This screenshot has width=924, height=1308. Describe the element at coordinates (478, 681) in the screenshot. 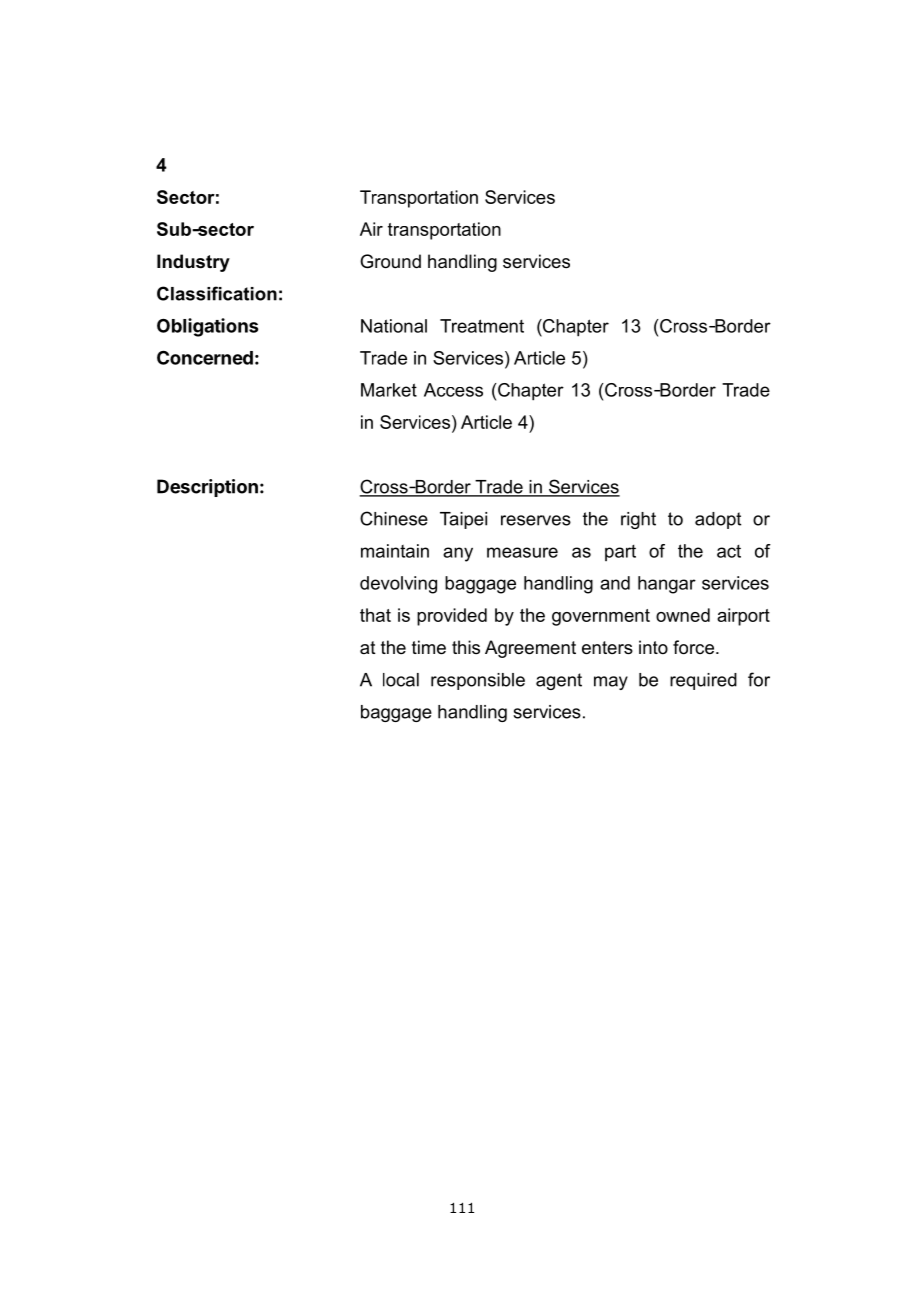

I see `responsible` at that location.
